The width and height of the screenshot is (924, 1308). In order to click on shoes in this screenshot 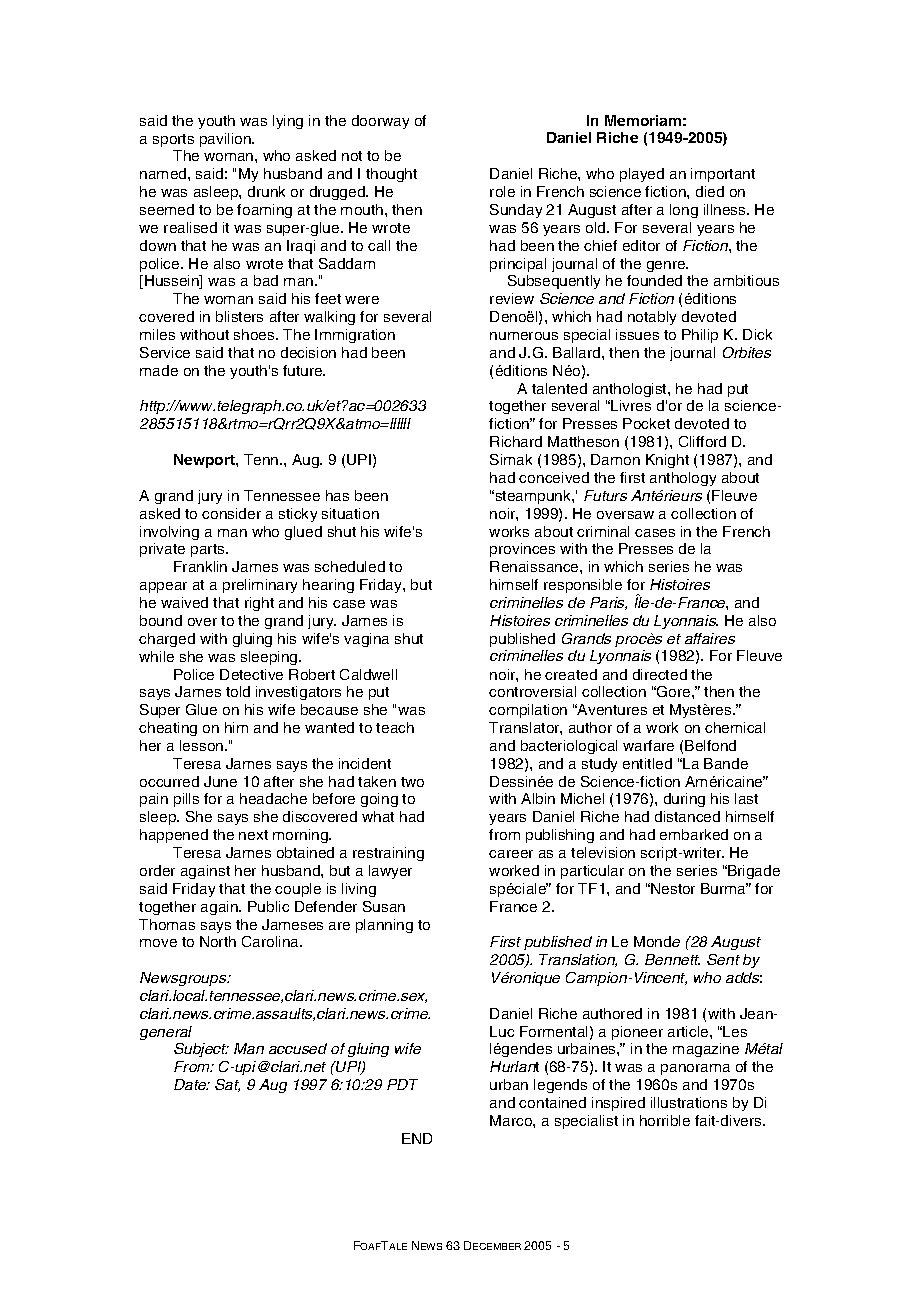, I will do `click(255, 334)`.
